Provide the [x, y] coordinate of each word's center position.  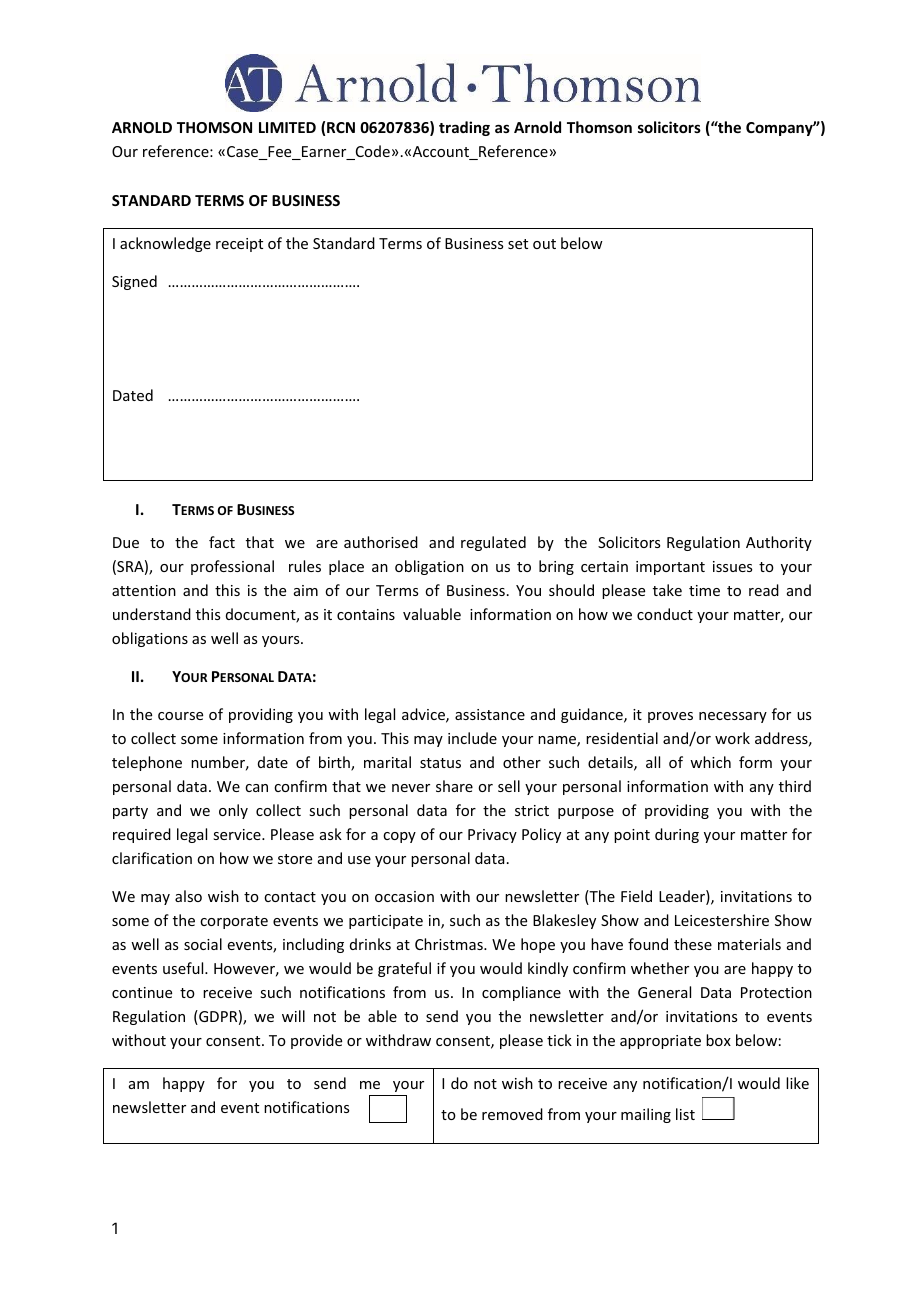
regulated [493, 543]
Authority [779, 543]
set [518, 244]
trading [464, 128]
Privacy [492, 836]
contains [366, 614]
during [677, 835]
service [238, 834]
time [704, 590]
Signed [134, 282]
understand [152, 614]
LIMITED [287, 127]
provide [316, 1041]
